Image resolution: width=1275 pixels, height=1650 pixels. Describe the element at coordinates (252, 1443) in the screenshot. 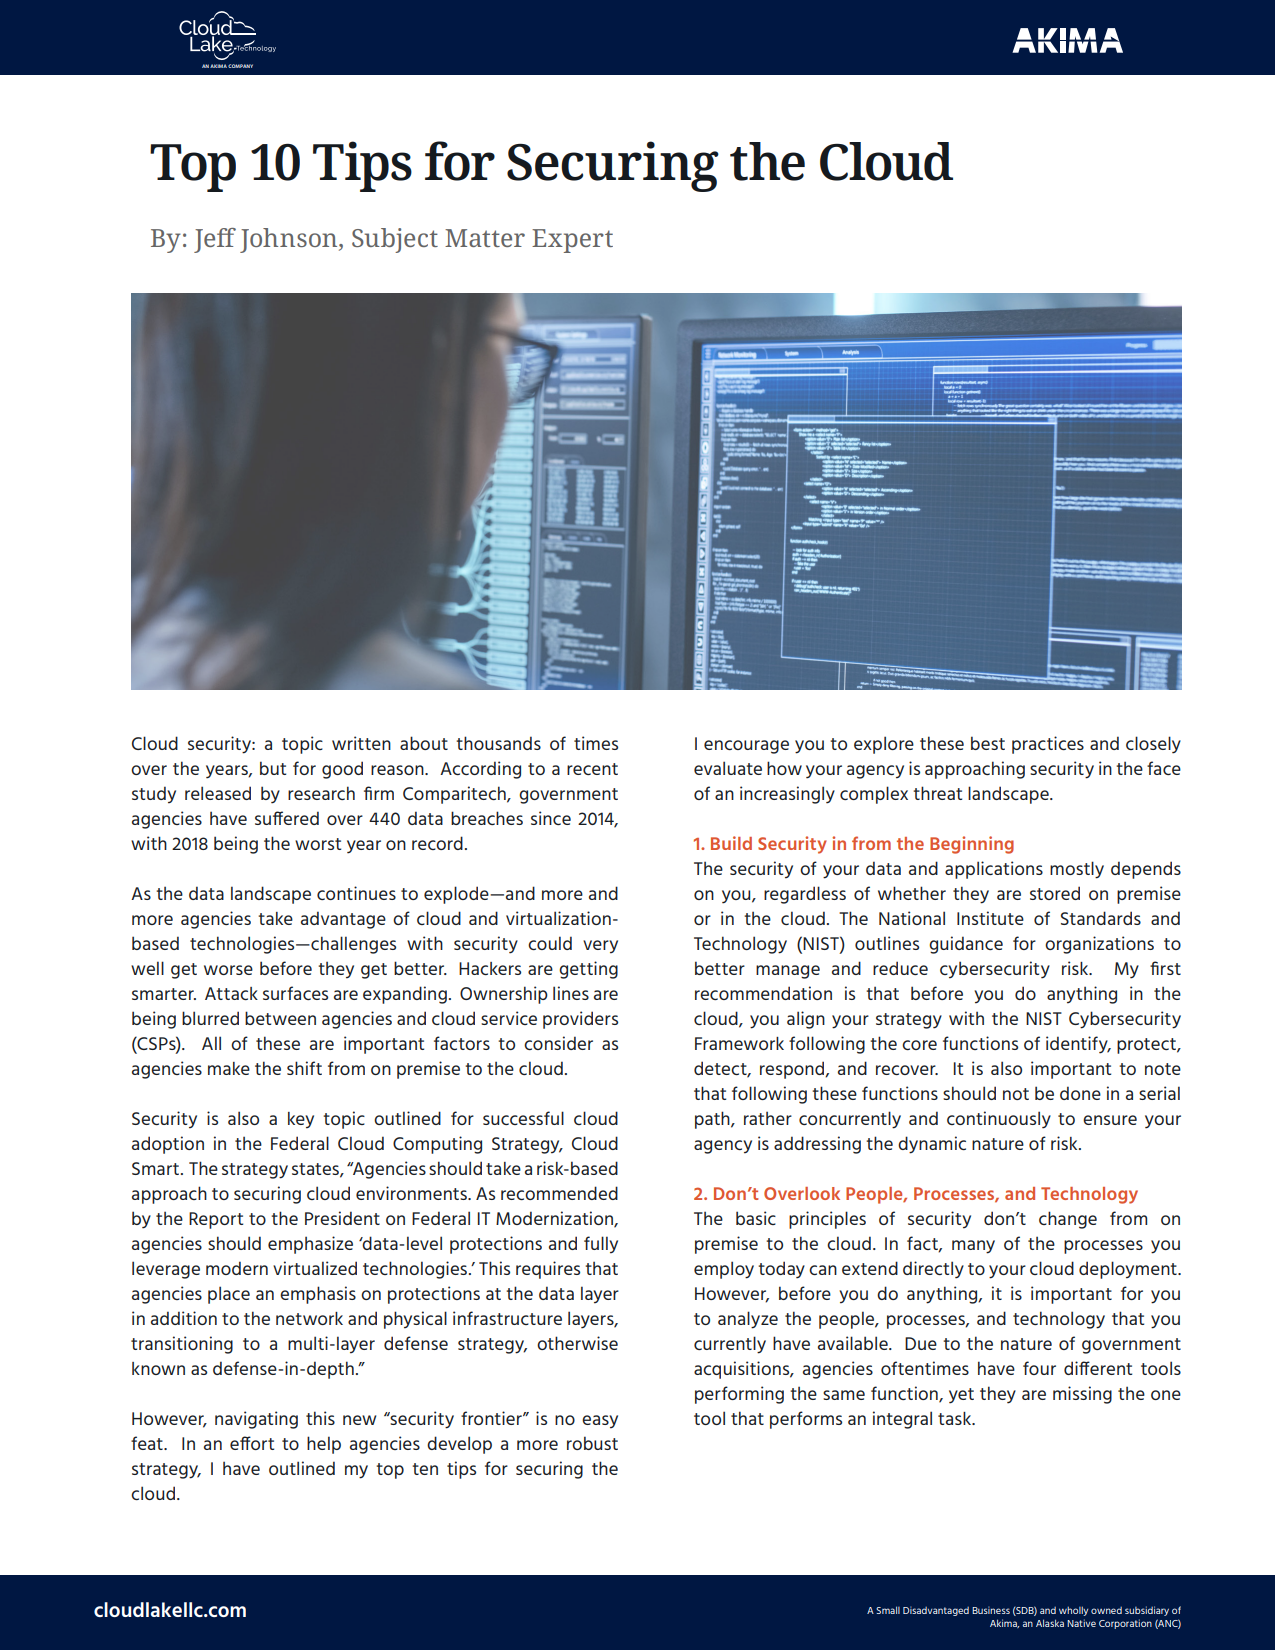

I see `effort` at that location.
